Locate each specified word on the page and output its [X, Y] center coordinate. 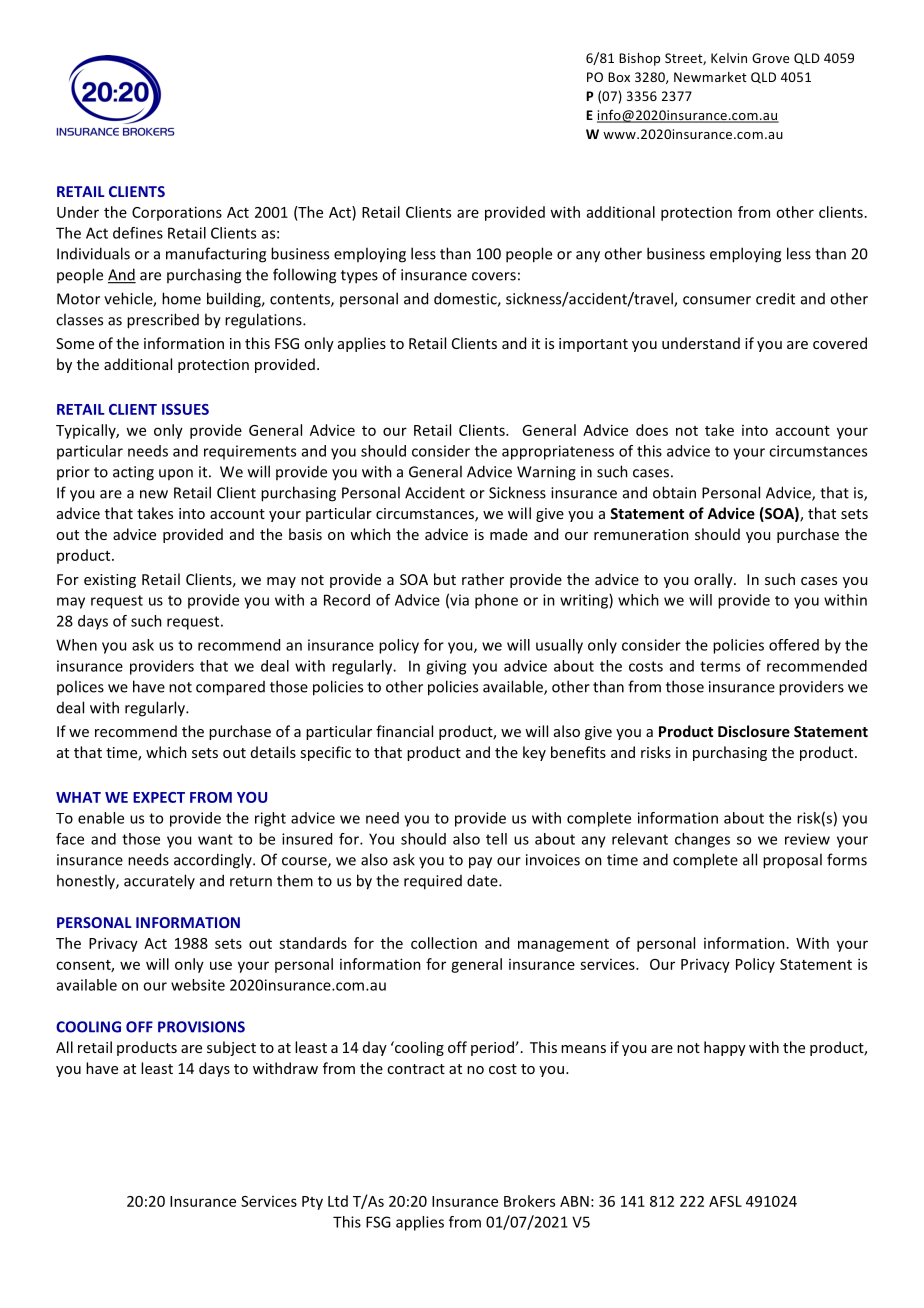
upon [176, 474]
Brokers [529, 1201]
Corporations [177, 213]
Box [619, 77]
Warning [546, 473]
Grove [770, 58]
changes [702, 840]
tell [496, 839]
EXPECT [159, 797]
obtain [674, 492]
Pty [312, 1203]
